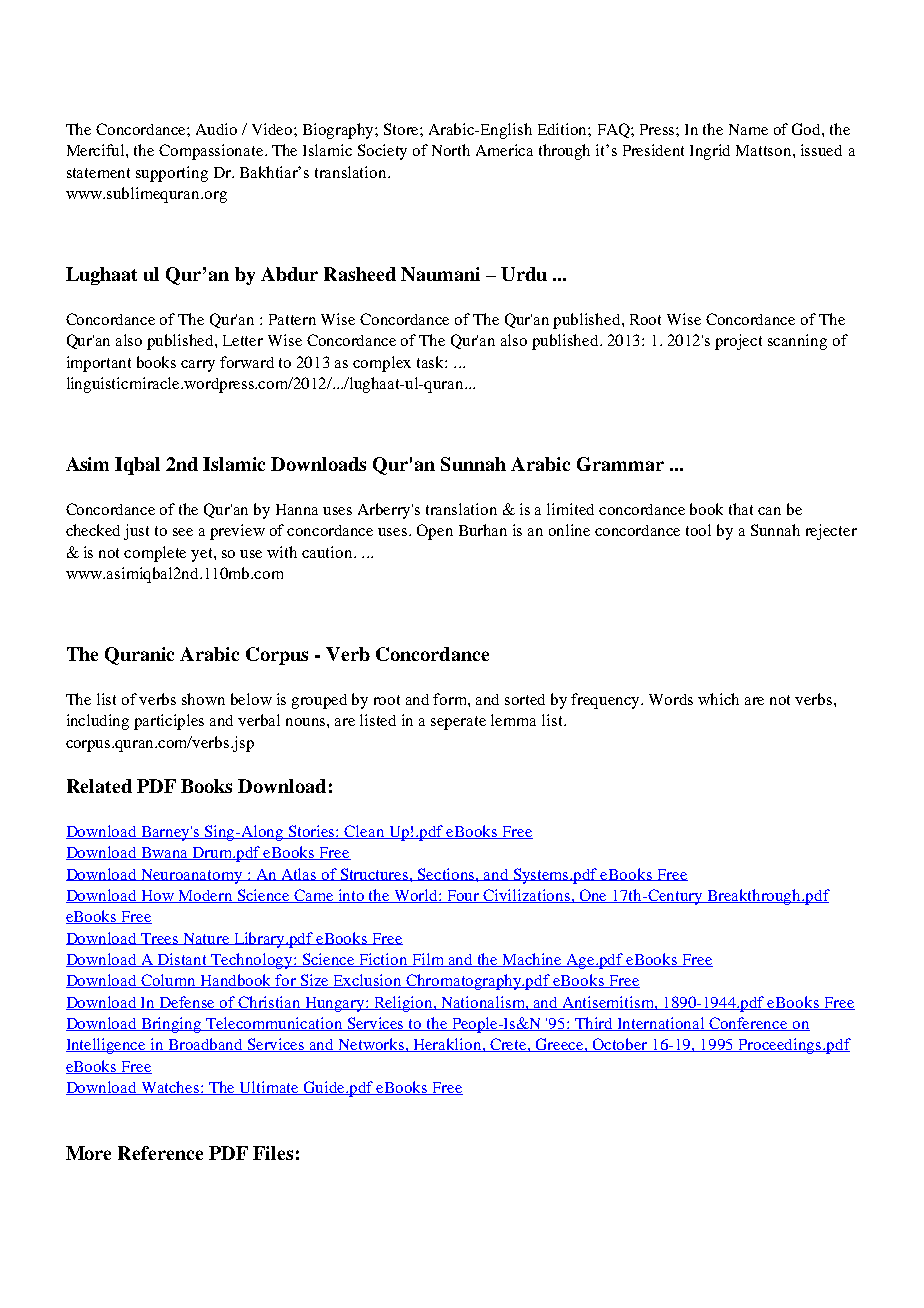 The width and height of the screenshot is (924, 1308). I want to click on Conference, so click(748, 1024).
